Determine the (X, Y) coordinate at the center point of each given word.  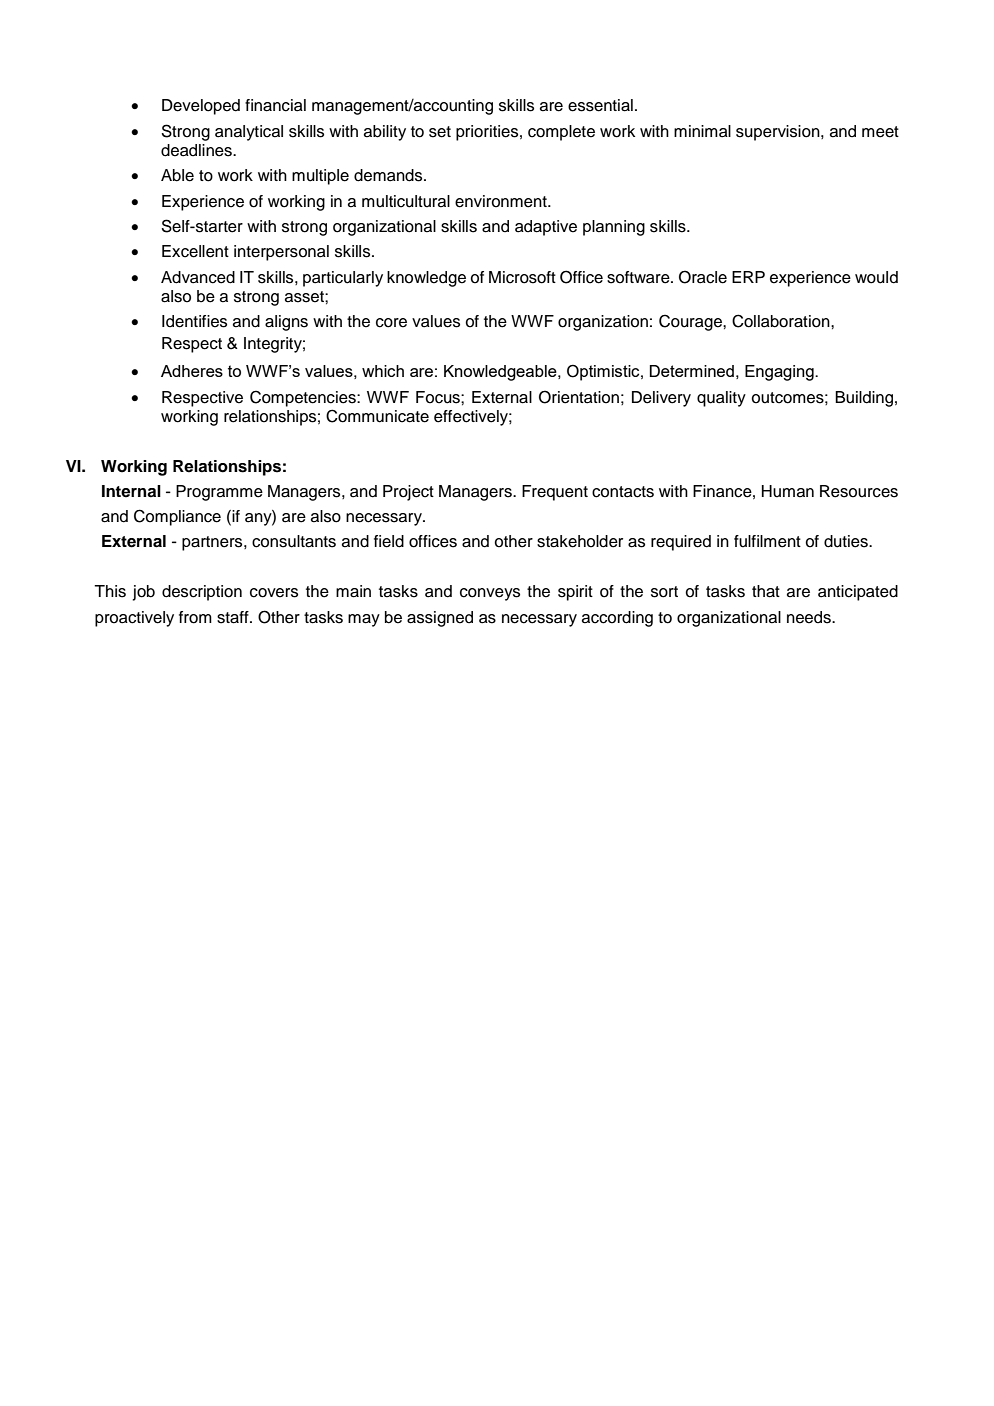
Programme (219, 493)
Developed (201, 107)
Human (788, 491)
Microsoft (522, 277)
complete (561, 133)
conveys (490, 594)
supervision (779, 133)
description (202, 593)
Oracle (703, 277)
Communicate (377, 416)
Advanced (198, 277)
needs (810, 617)
